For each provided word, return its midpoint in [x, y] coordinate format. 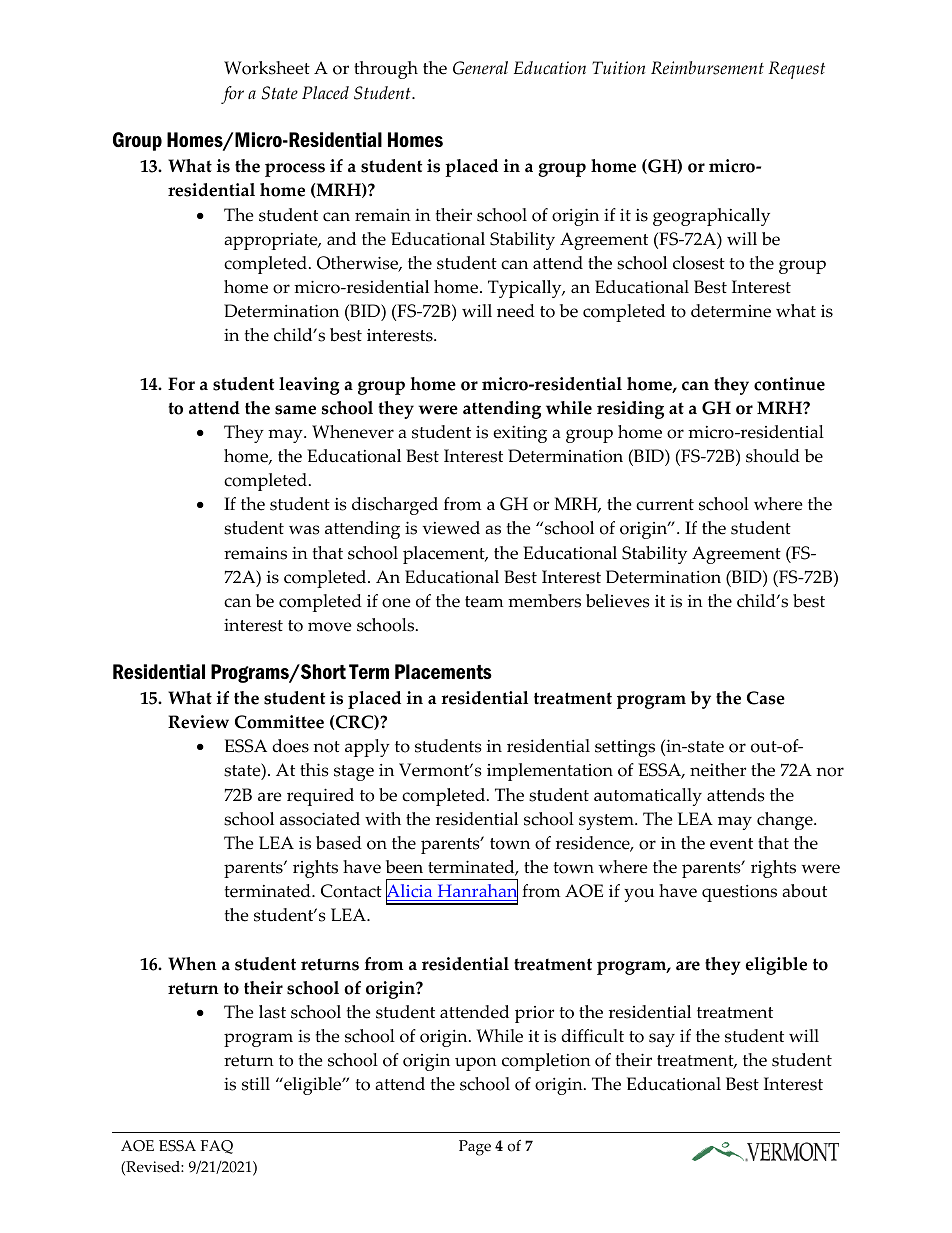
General [480, 68]
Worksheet [267, 68]
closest [699, 263]
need [516, 311]
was [304, 530]
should [773, 456]
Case [766, 698]
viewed [451, 528]
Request [796, 70]
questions [739, 893]
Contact [351, 891]
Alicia [410, 891]
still [256, 1084]
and [341, 239]
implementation [550, 772]
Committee [279, 722]
